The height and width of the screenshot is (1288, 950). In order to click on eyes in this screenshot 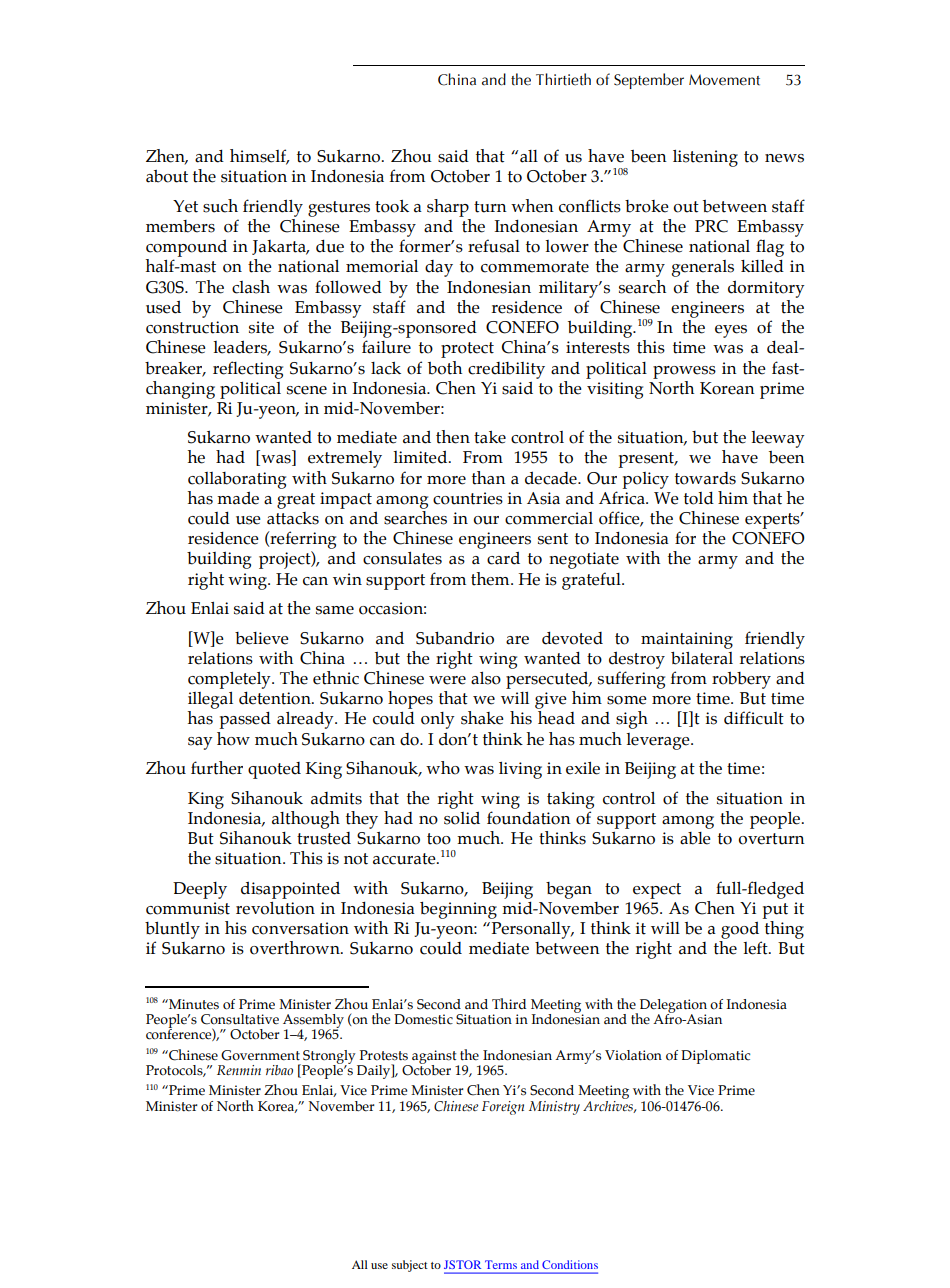, I will do `click(731, 331)`.
